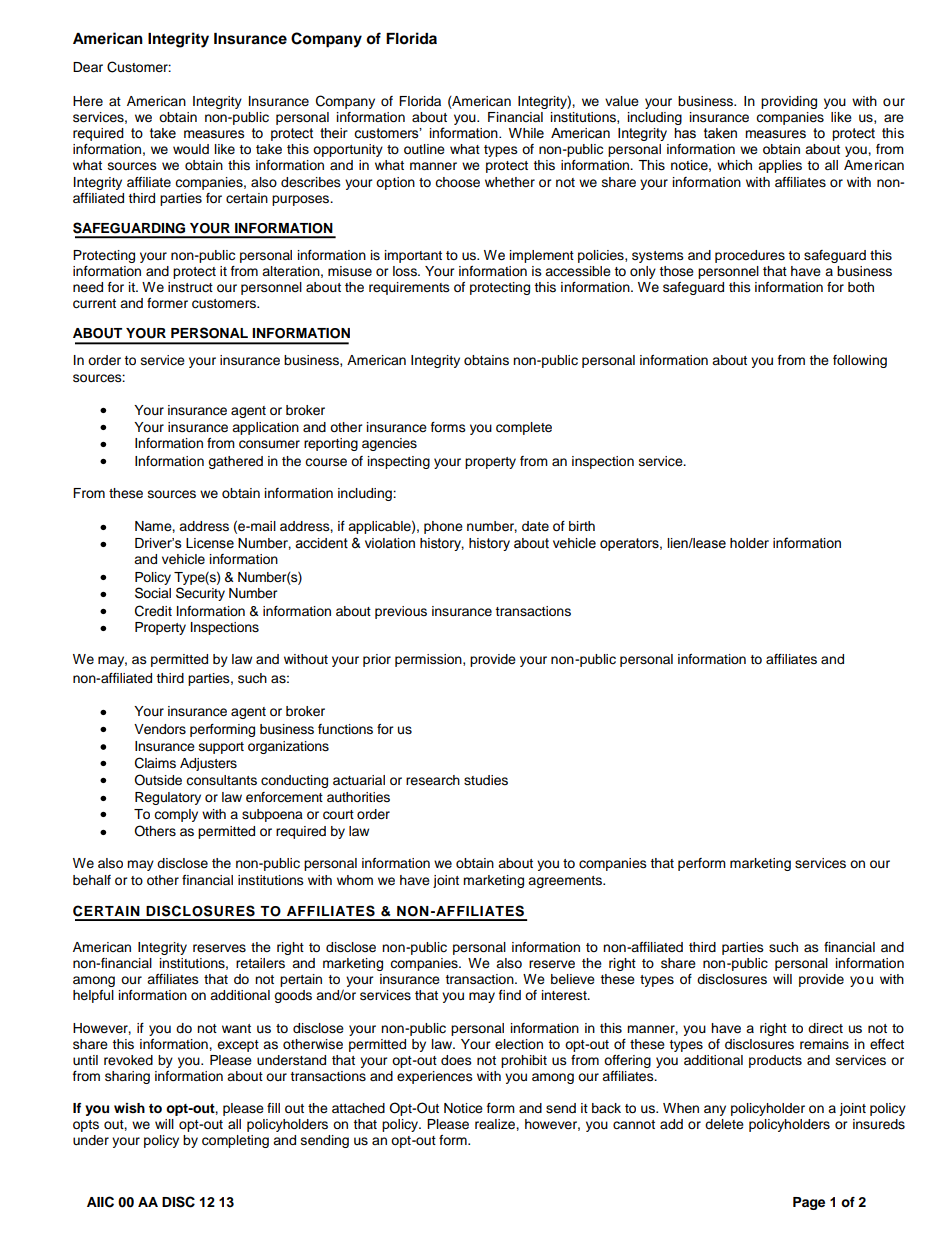 This screenshot has height=1233, width=952. I want to click on following, so click(860, 361).
